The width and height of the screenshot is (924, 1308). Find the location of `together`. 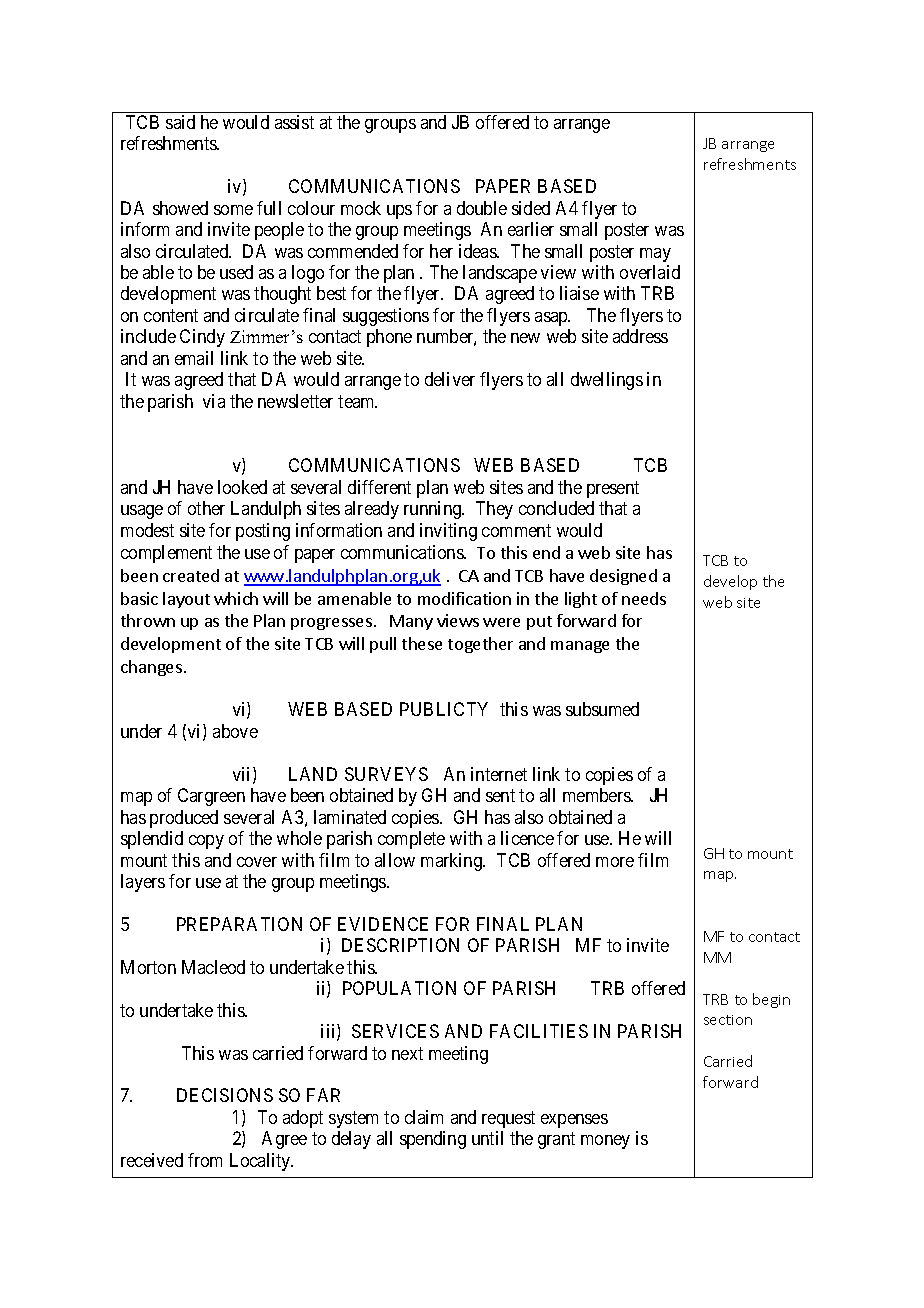

together is located at coordinates (480, 645).
